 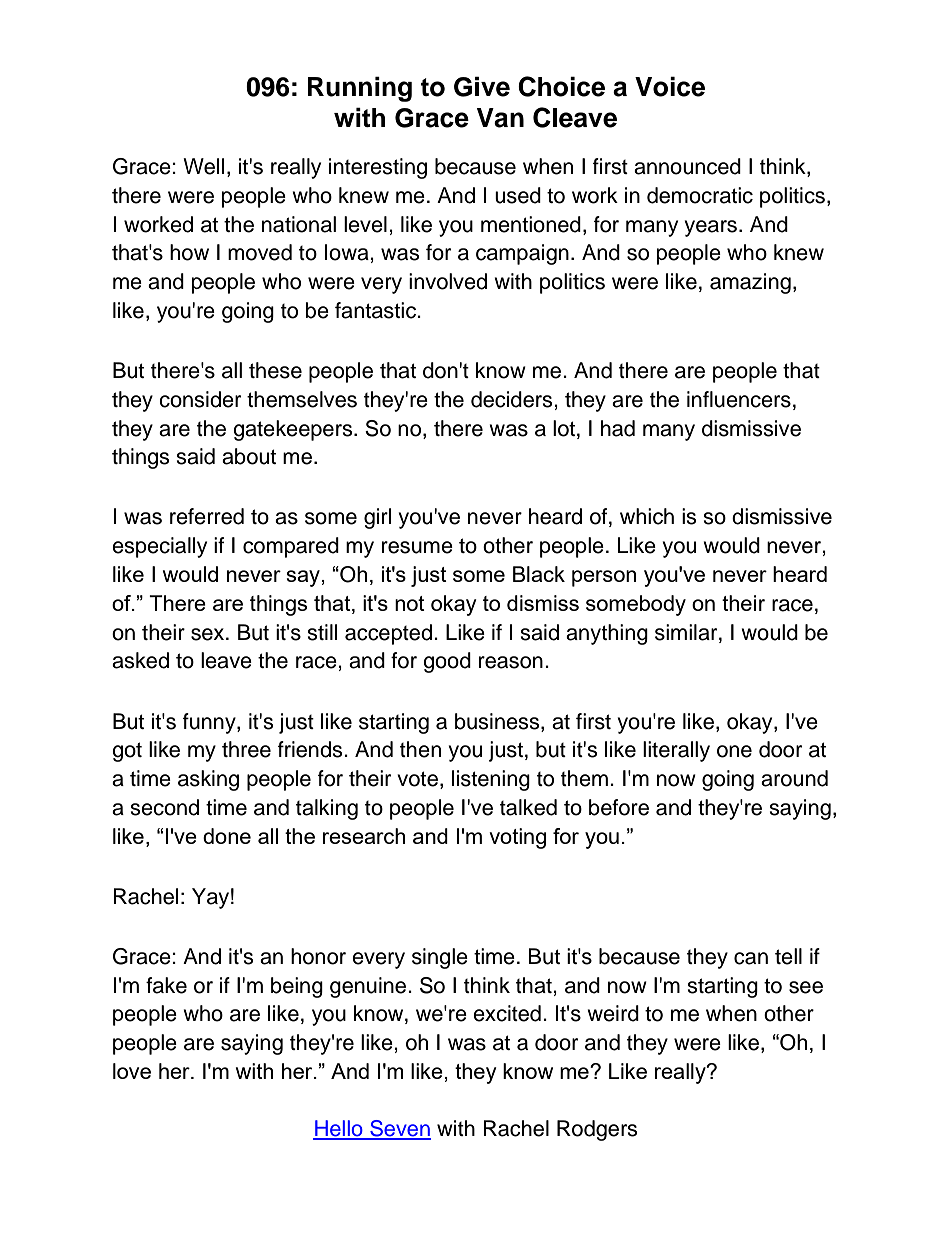 I want to click on anything, so click(x=607, y=634).
